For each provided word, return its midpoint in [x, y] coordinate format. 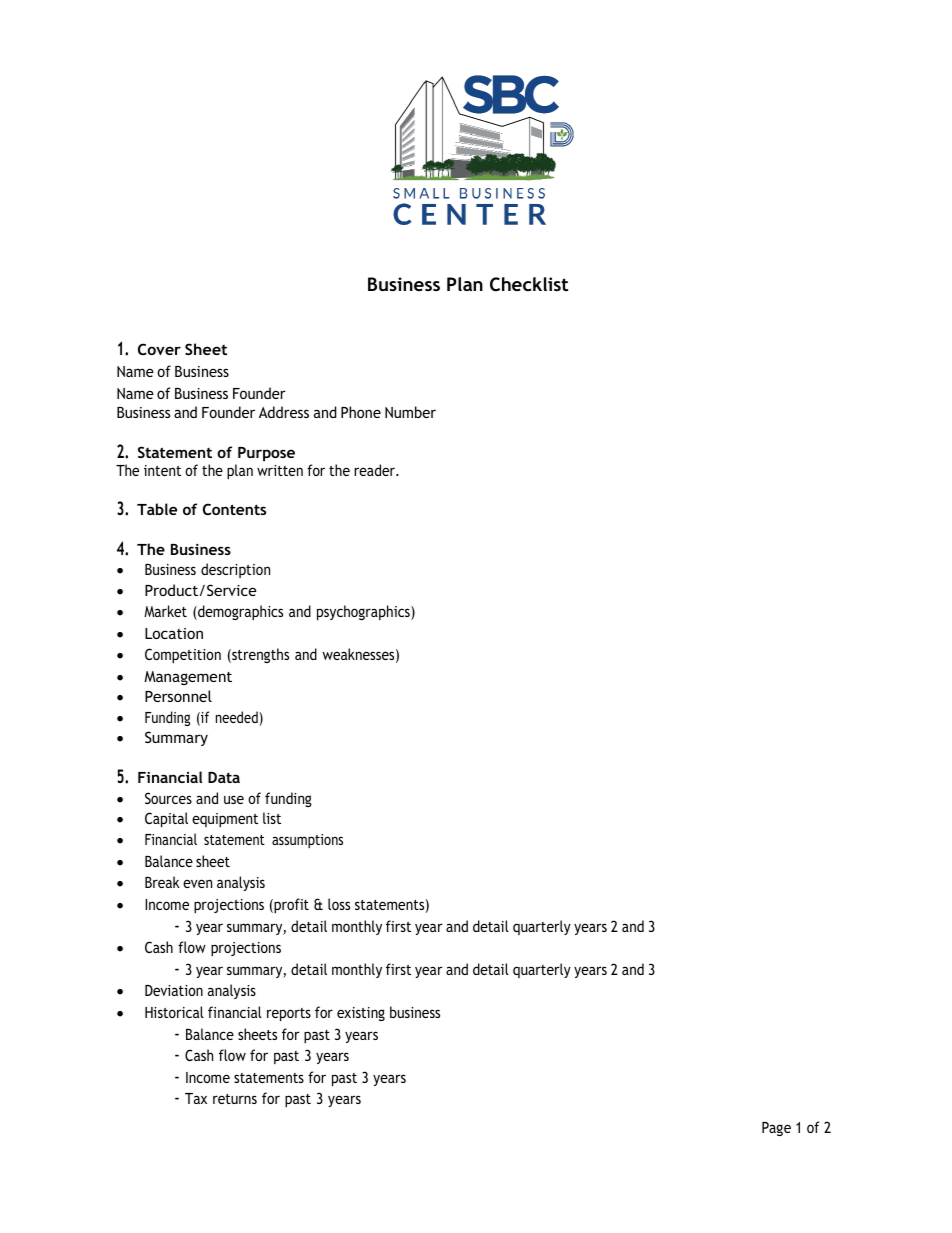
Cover [159, 349]
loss [339, 904]
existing [361, 1014]
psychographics [364, 612]
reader [375, 470]
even [197, 883]
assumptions [307, 841]
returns [235, 1099]
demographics [239, 612]
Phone [361, 412]
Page [776, 1129]
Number [410, 412]
